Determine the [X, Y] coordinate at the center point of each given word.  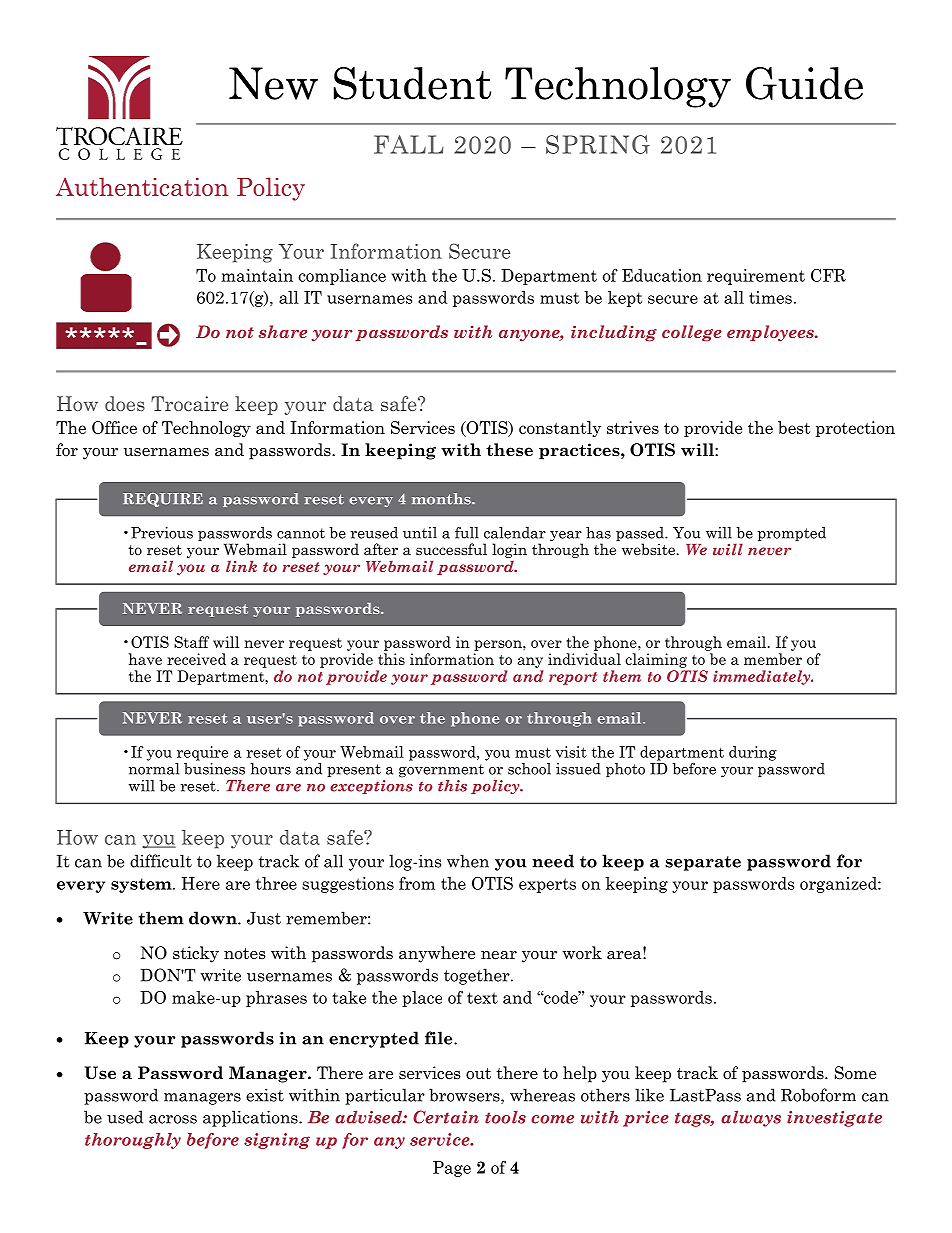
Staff [191, 642]
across [173, 1119]
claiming [656, 660]
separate [703, 863]
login [509, 550]
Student [412, 83]
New [273, 83]
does [125, 403]
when [468, 861]
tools [505, 1117]
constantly [560, 429]
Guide [804, 83]
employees [771, 333]
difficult [161, 861]
